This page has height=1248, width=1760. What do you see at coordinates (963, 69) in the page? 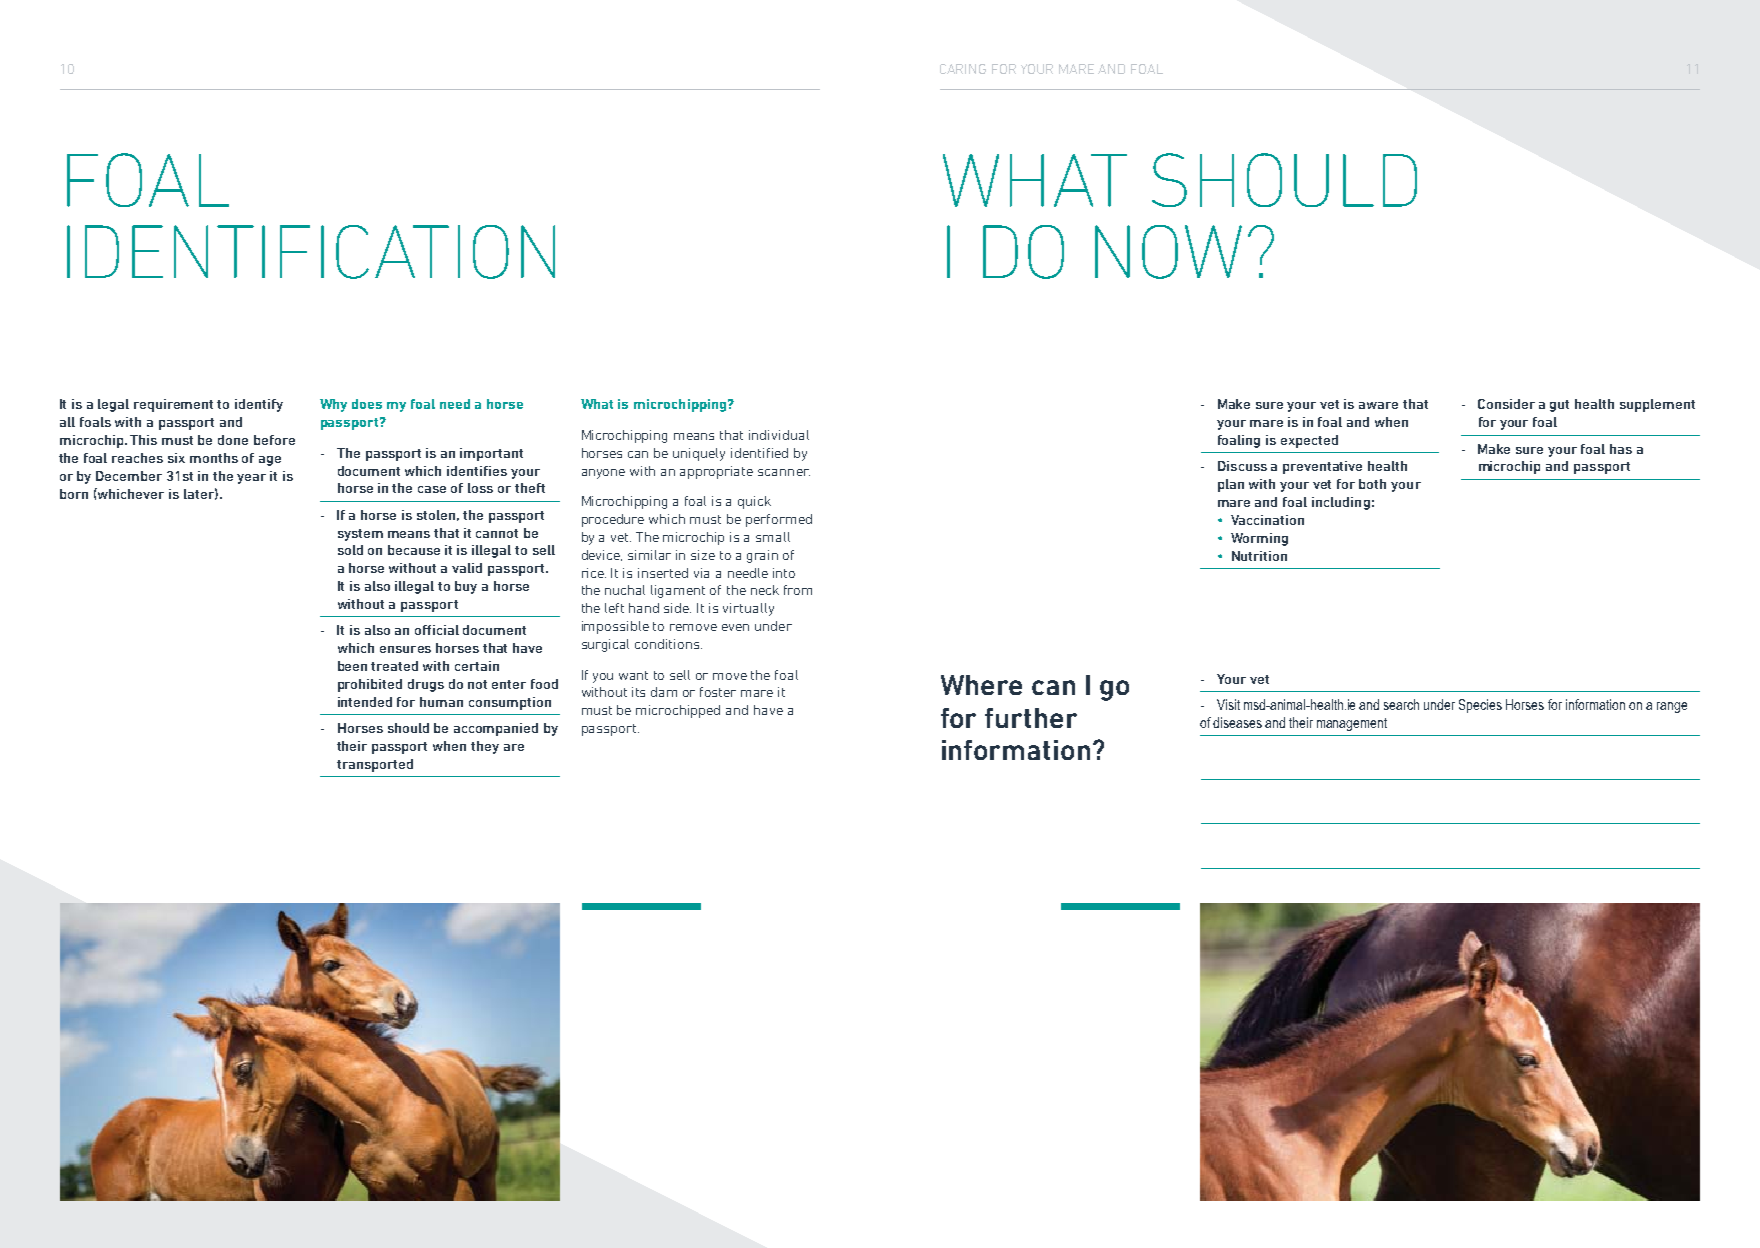
I see `CARING` at bounding box center [963, 69].
